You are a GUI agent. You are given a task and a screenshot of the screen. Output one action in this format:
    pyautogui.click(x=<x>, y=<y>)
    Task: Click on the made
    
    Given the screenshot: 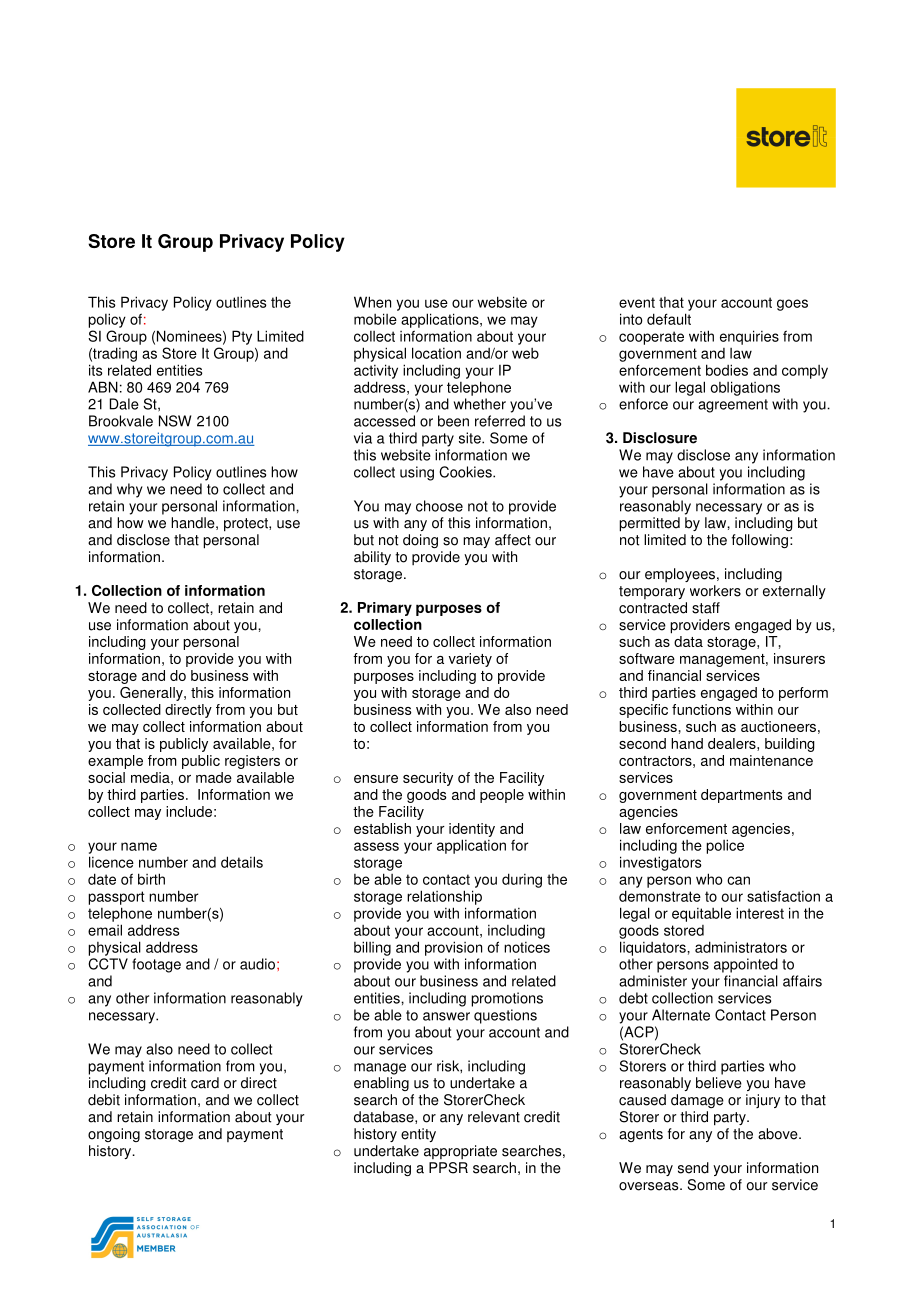 What is the action you would take?
    pyautogui.click(x=214, y=777)
